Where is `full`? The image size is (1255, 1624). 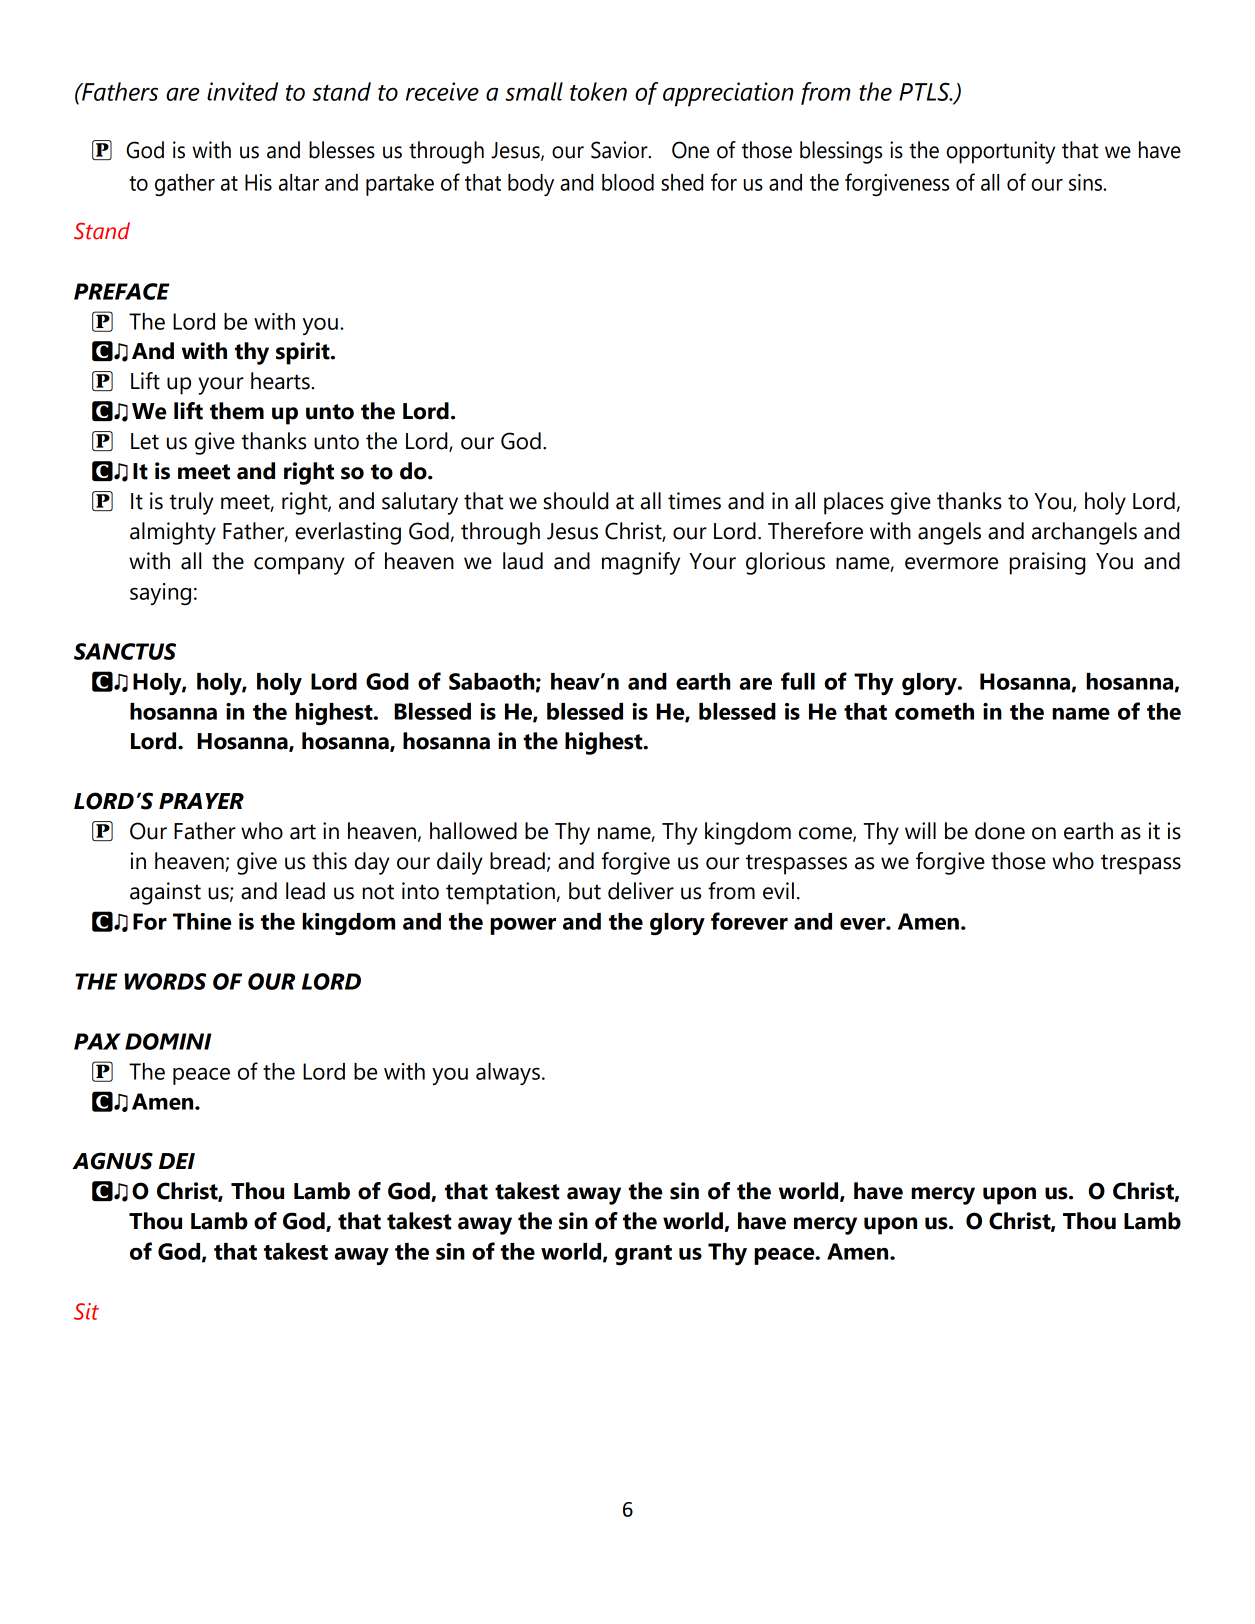
full is located at coordinates (798, 681).
